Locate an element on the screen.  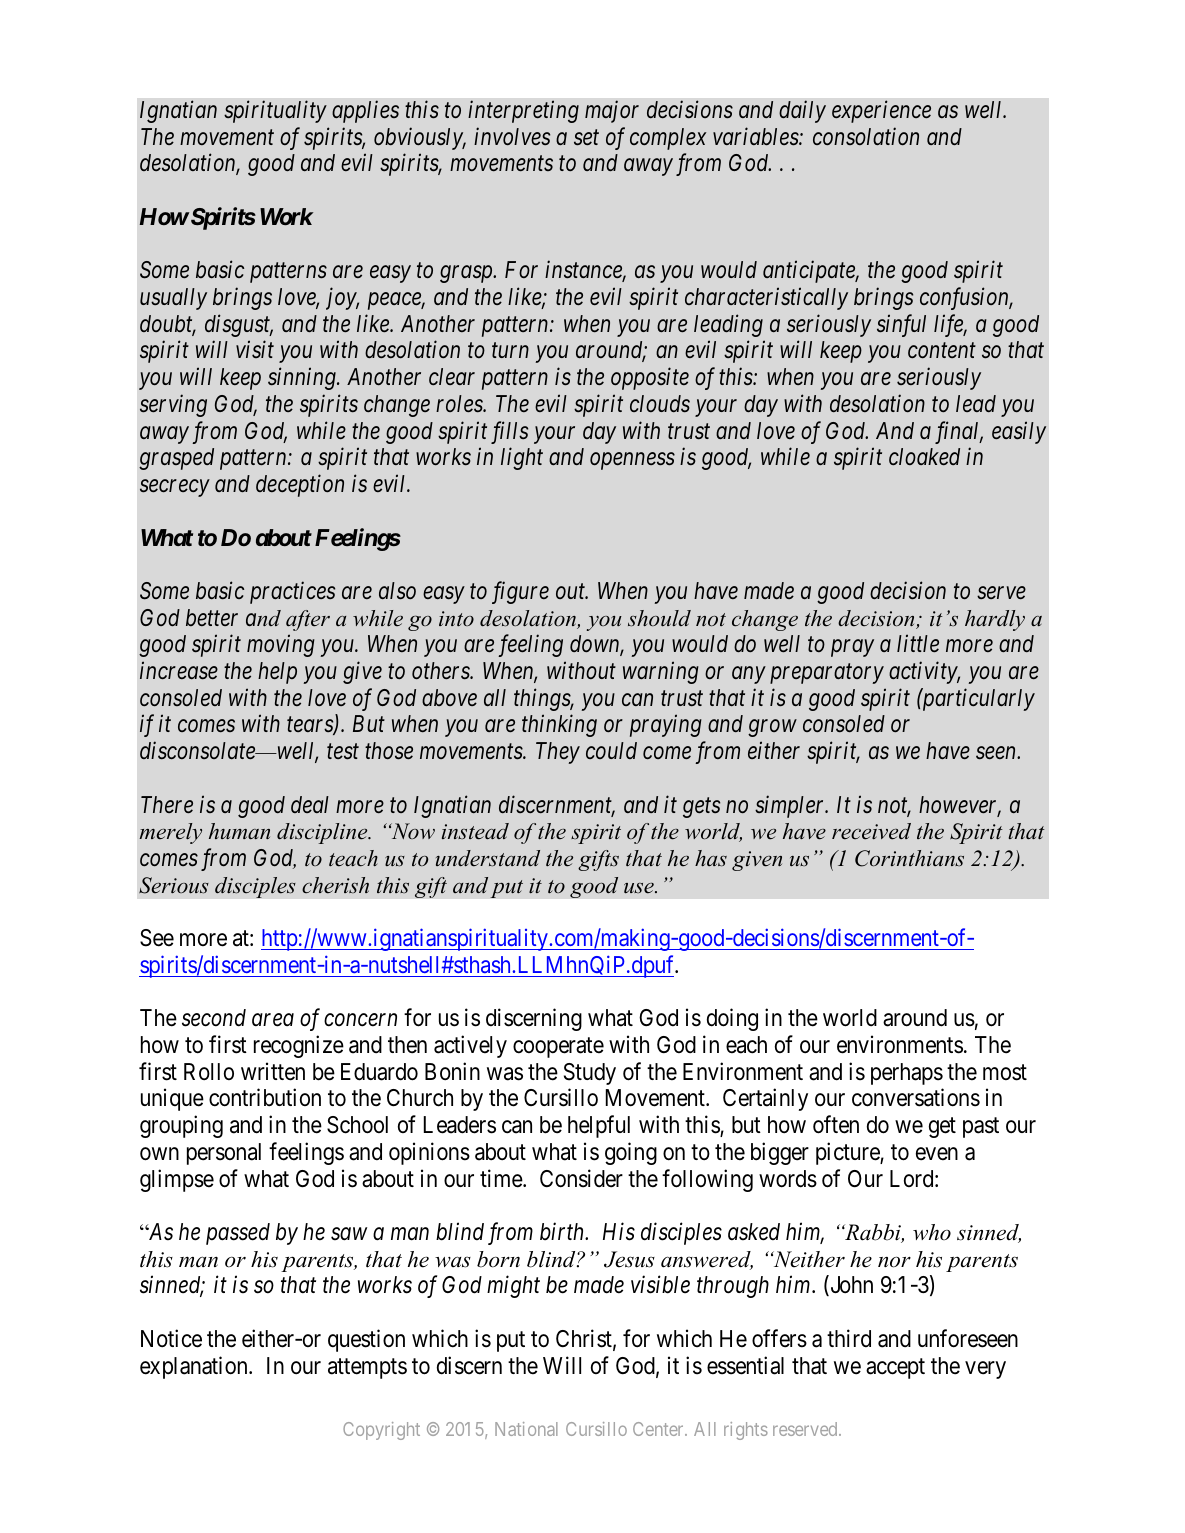
consolation is located at coordinates (866, 136).
